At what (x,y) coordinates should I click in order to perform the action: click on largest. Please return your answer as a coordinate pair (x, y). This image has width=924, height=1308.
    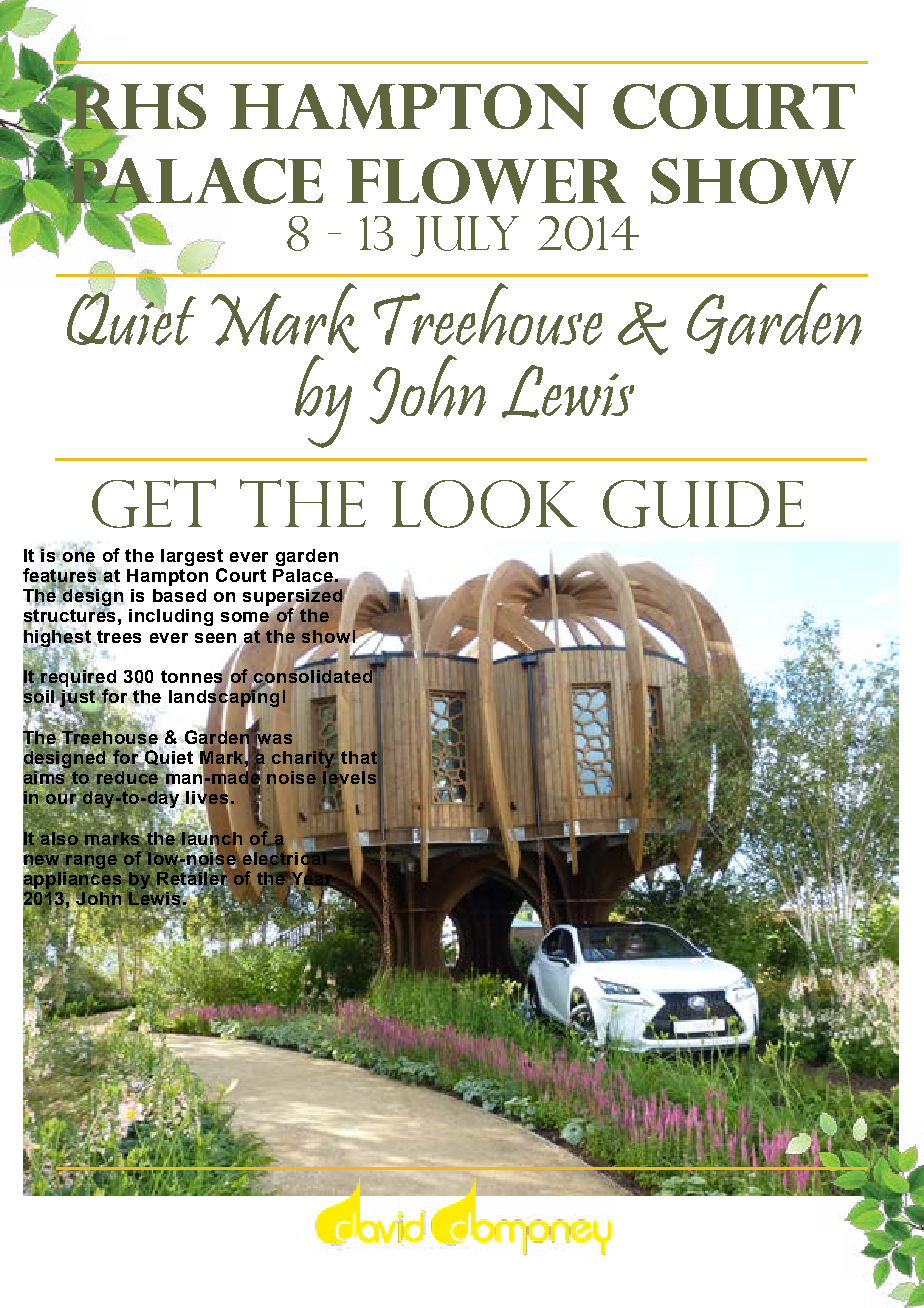
    Looking at the image, I should click on (192, 557).
